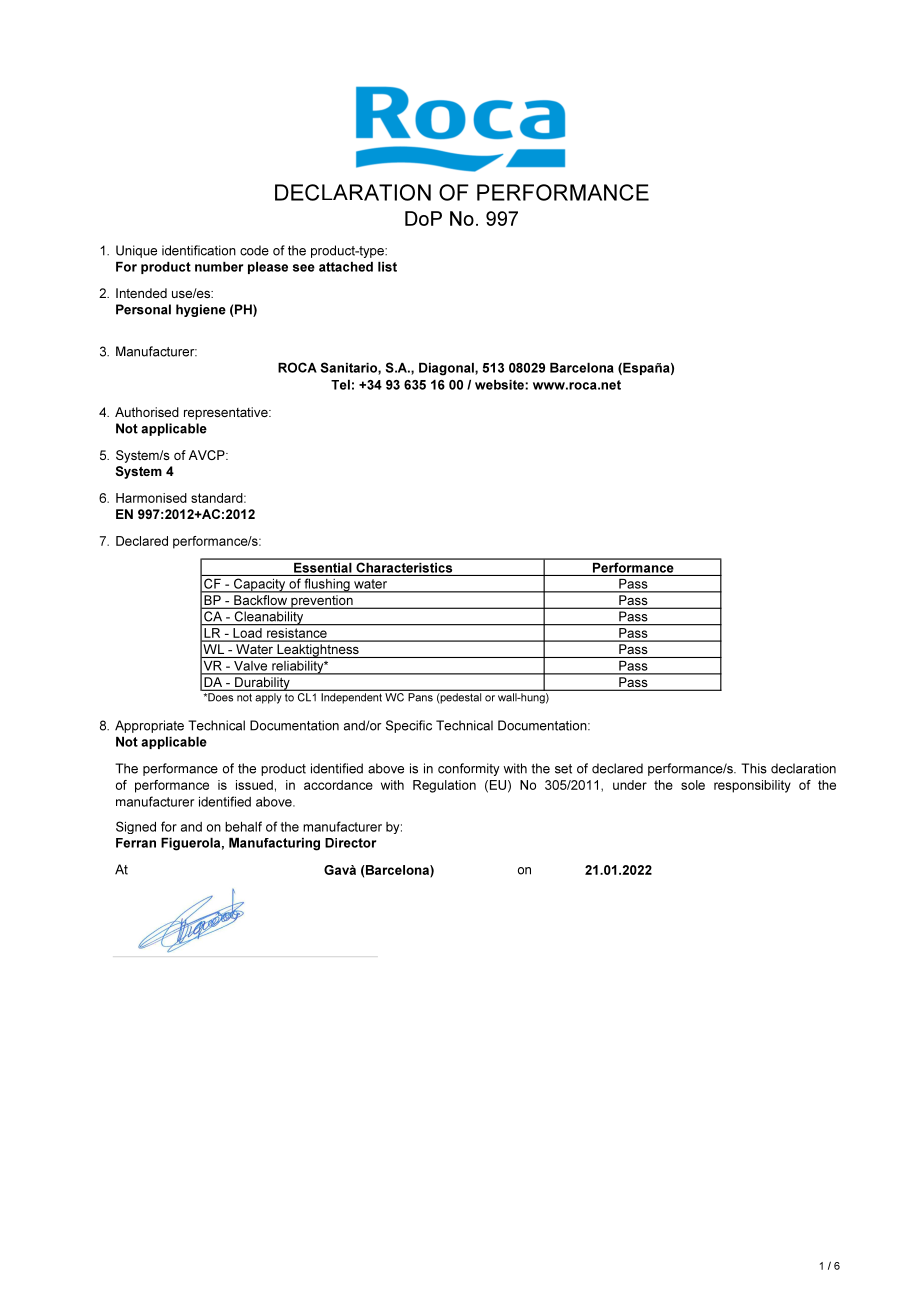  I want to click on behalf, so click(243, 826).
